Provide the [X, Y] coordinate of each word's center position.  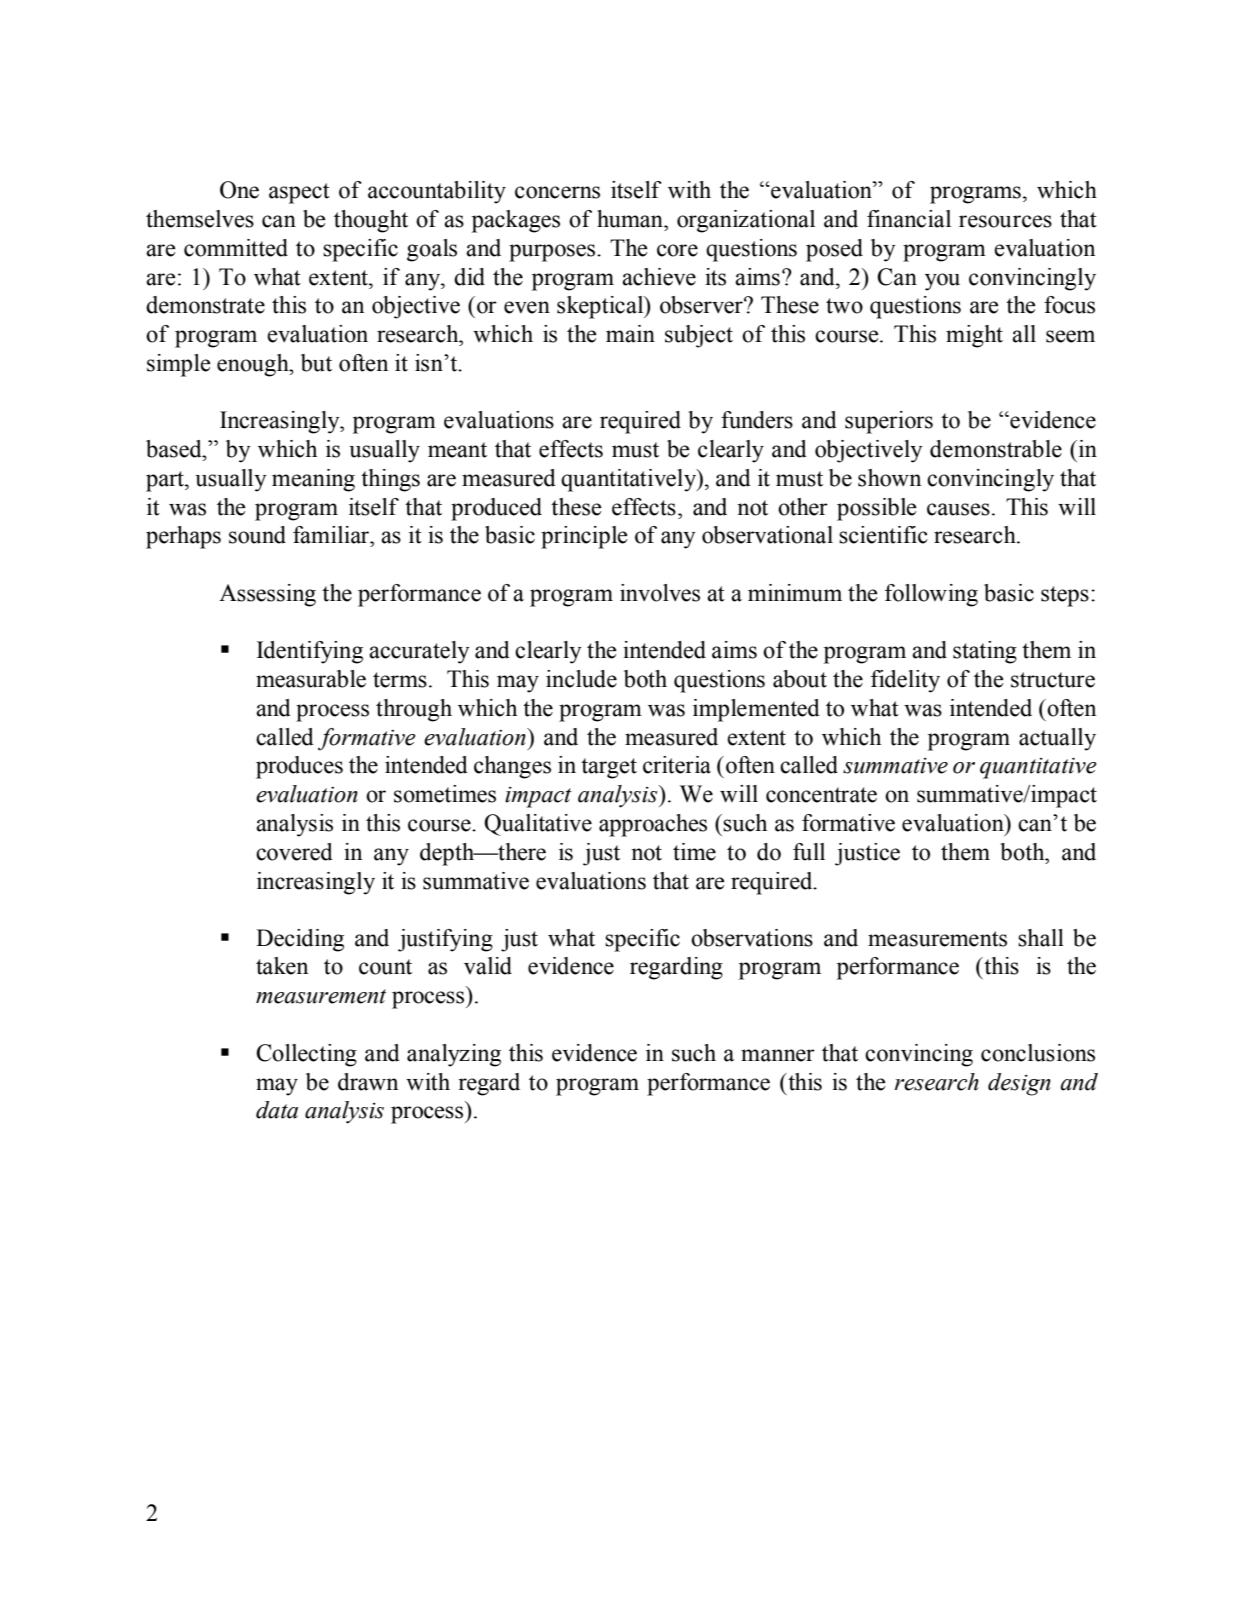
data [277, 1110]
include [581, 679]
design [1019, 1084]
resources [1005, 221]
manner [778, 1055]
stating [985, 652]
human [631, 219]
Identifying [310, 652]
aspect [299, 193]
